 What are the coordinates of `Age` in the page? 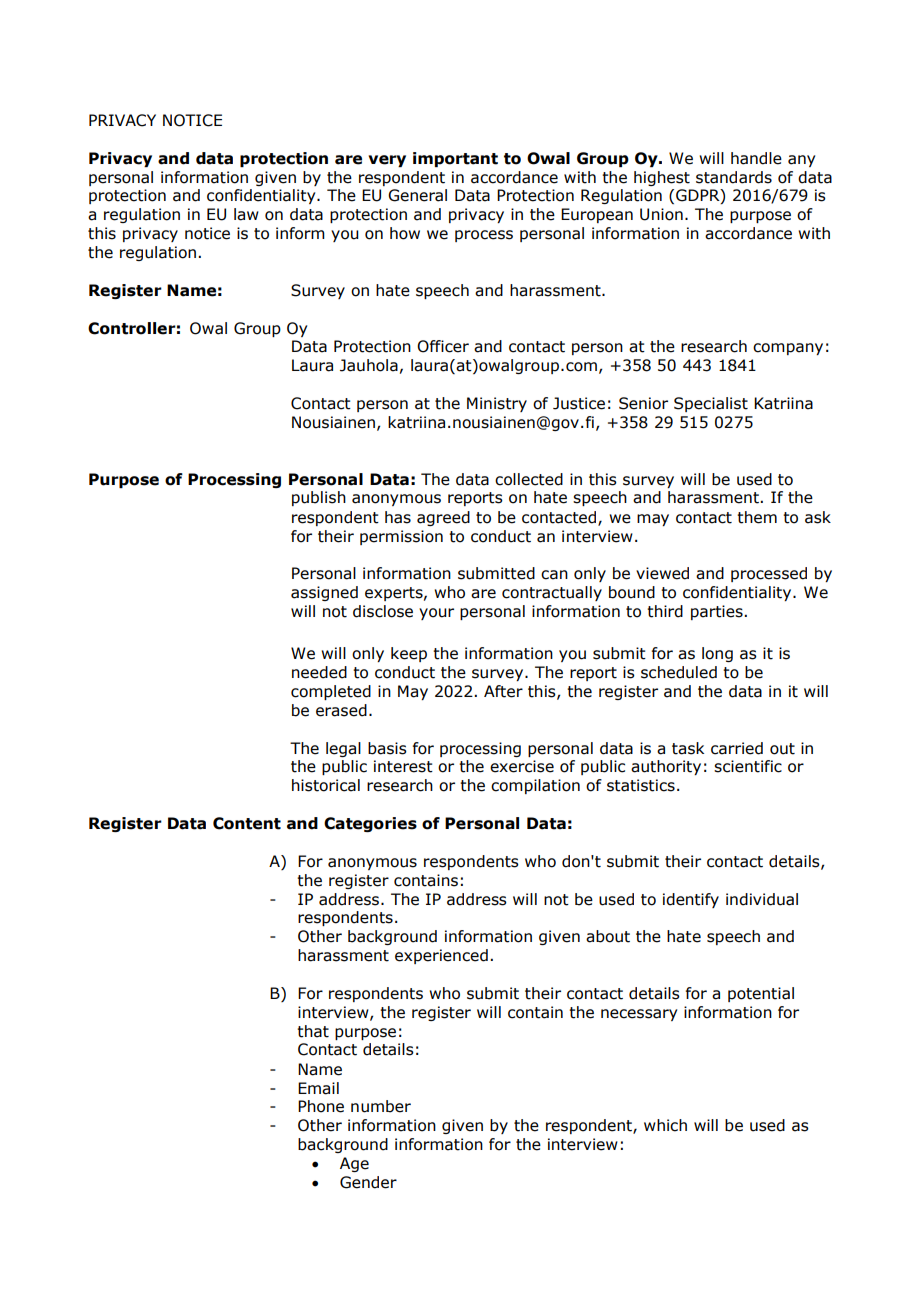 It's located at (354, 1164).
